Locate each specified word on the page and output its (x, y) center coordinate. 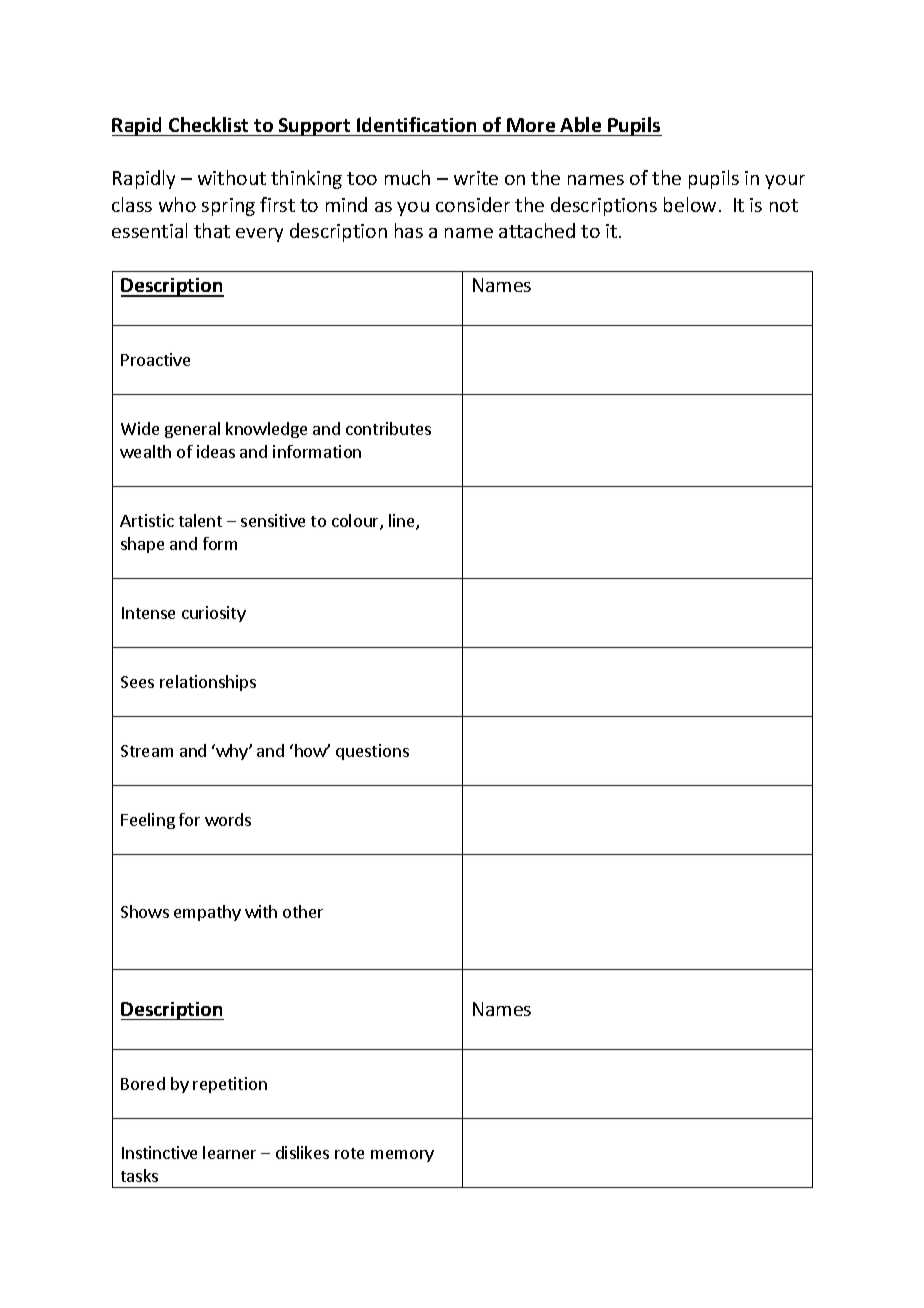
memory (402, 1156)
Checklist (208, 124)
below (690, 204)
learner (229, 1152)
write (476, 178)
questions (372, 752)
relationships (208, 683)
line (403, 522)
